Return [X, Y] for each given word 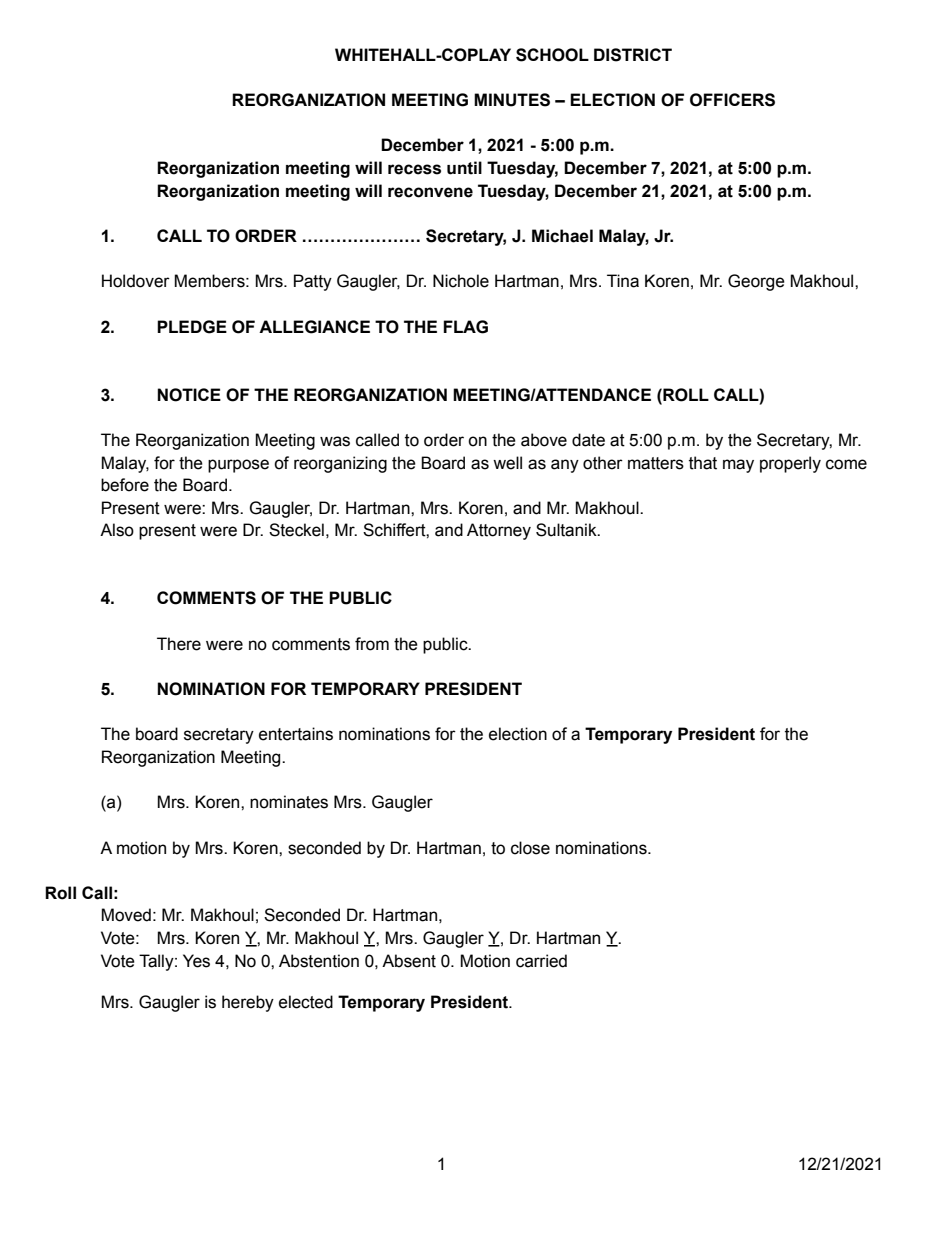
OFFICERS [732, 100]
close [530, 848]
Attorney [499, 531]
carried [541, 961]
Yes [196, 961]
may [738, 466]
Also [117, 530]
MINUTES [512, 100]
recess [414, 169]
